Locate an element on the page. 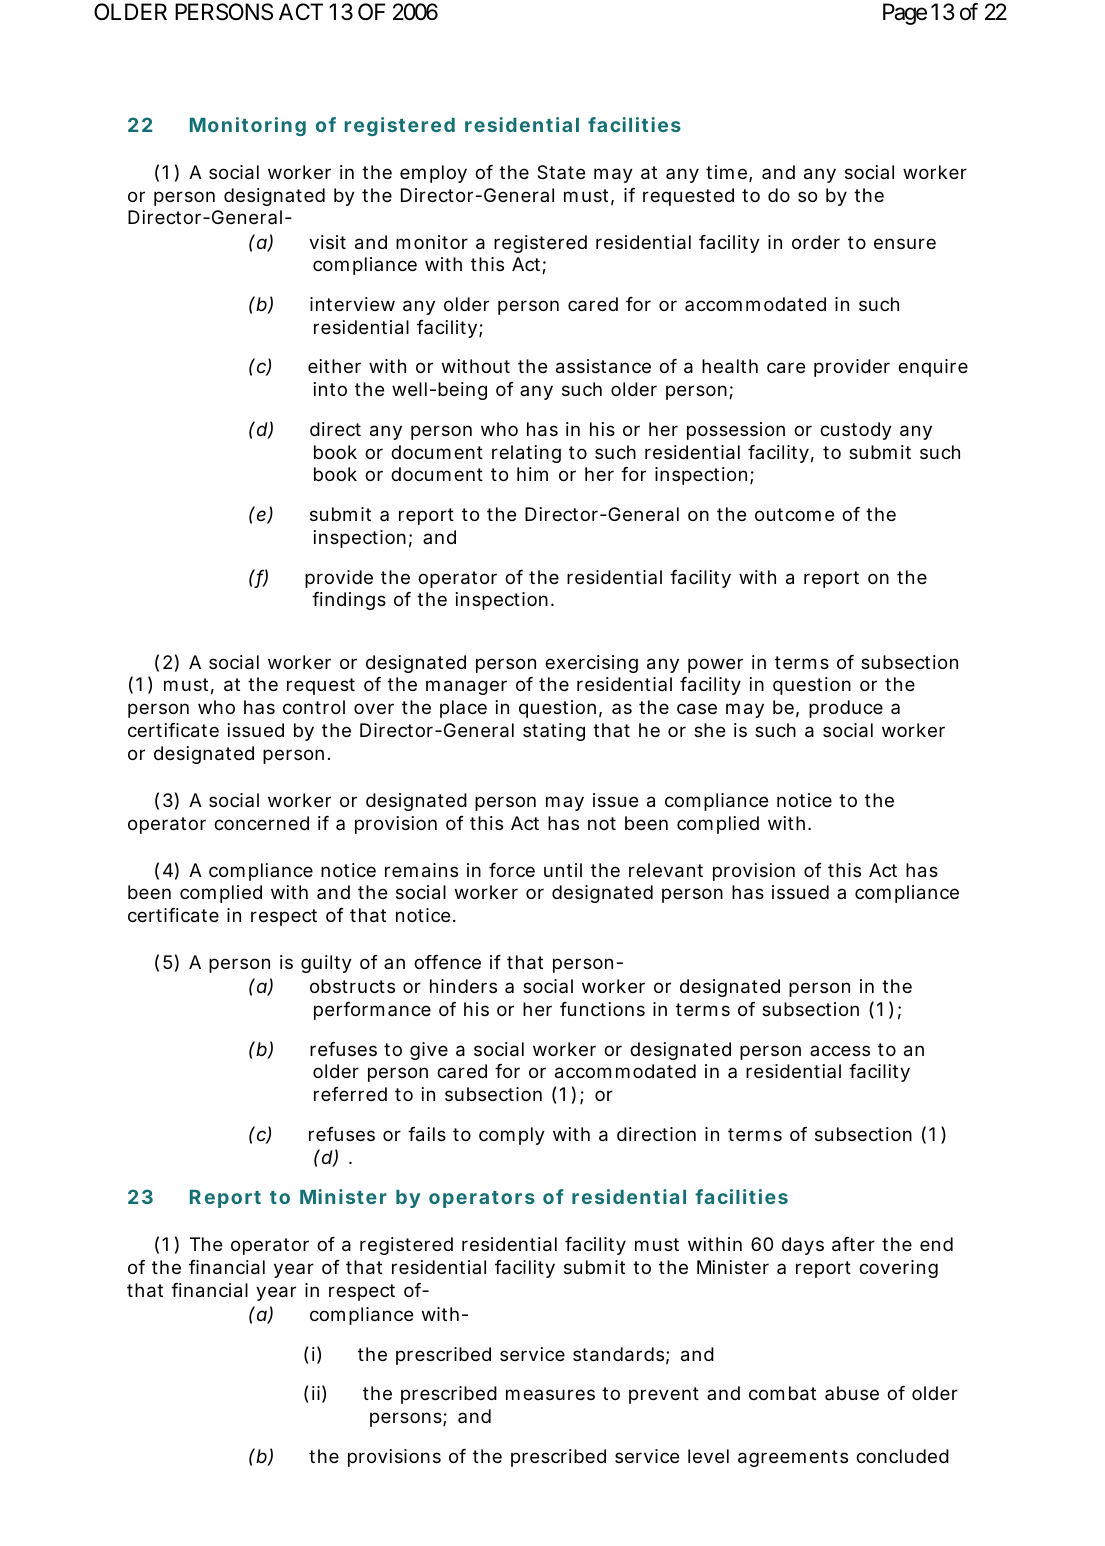 The height and width of the page is (1546, 1105). exercising is located at coordinates (591, 664).
